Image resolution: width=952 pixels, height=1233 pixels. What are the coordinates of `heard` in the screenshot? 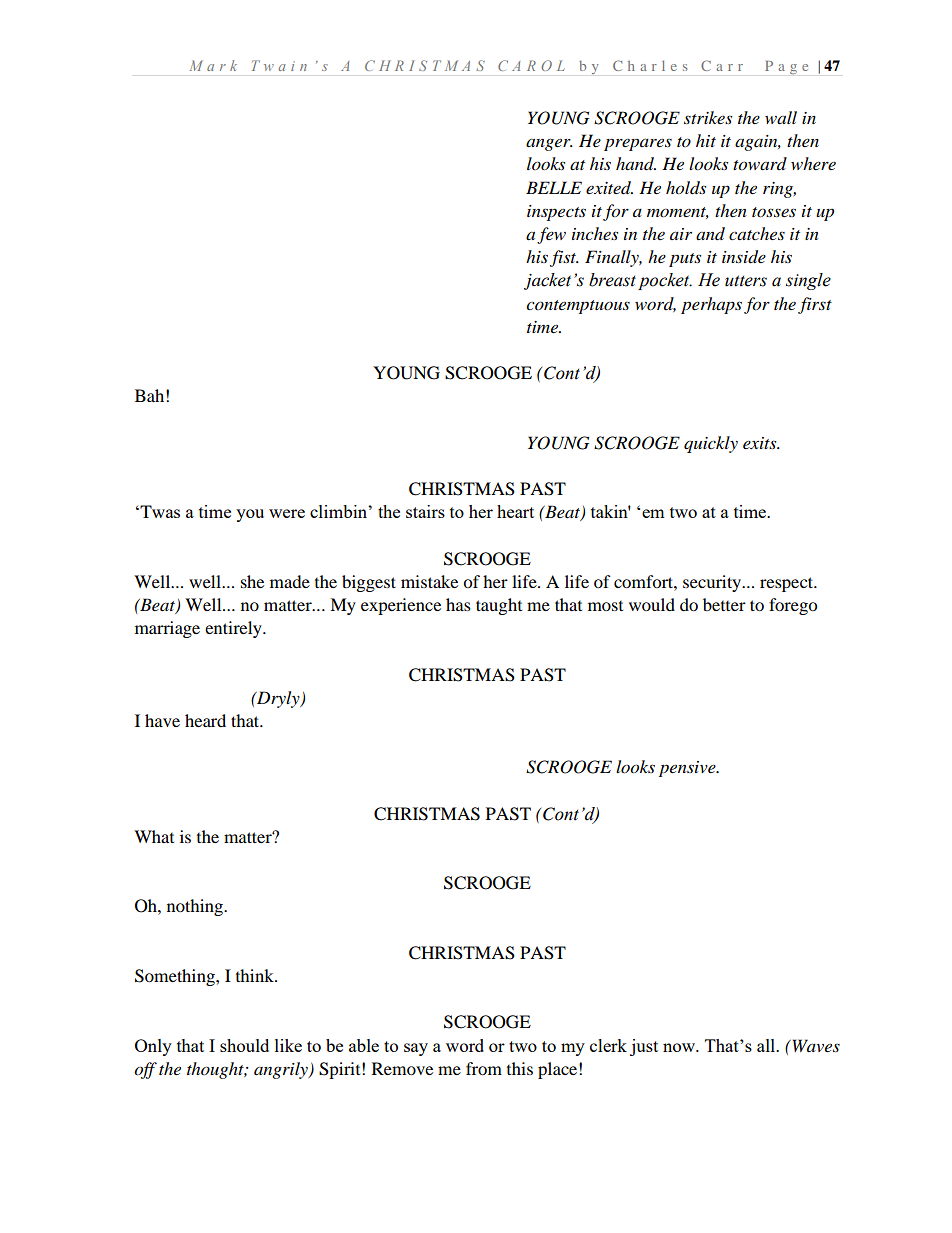 It's located at (205, 720).
